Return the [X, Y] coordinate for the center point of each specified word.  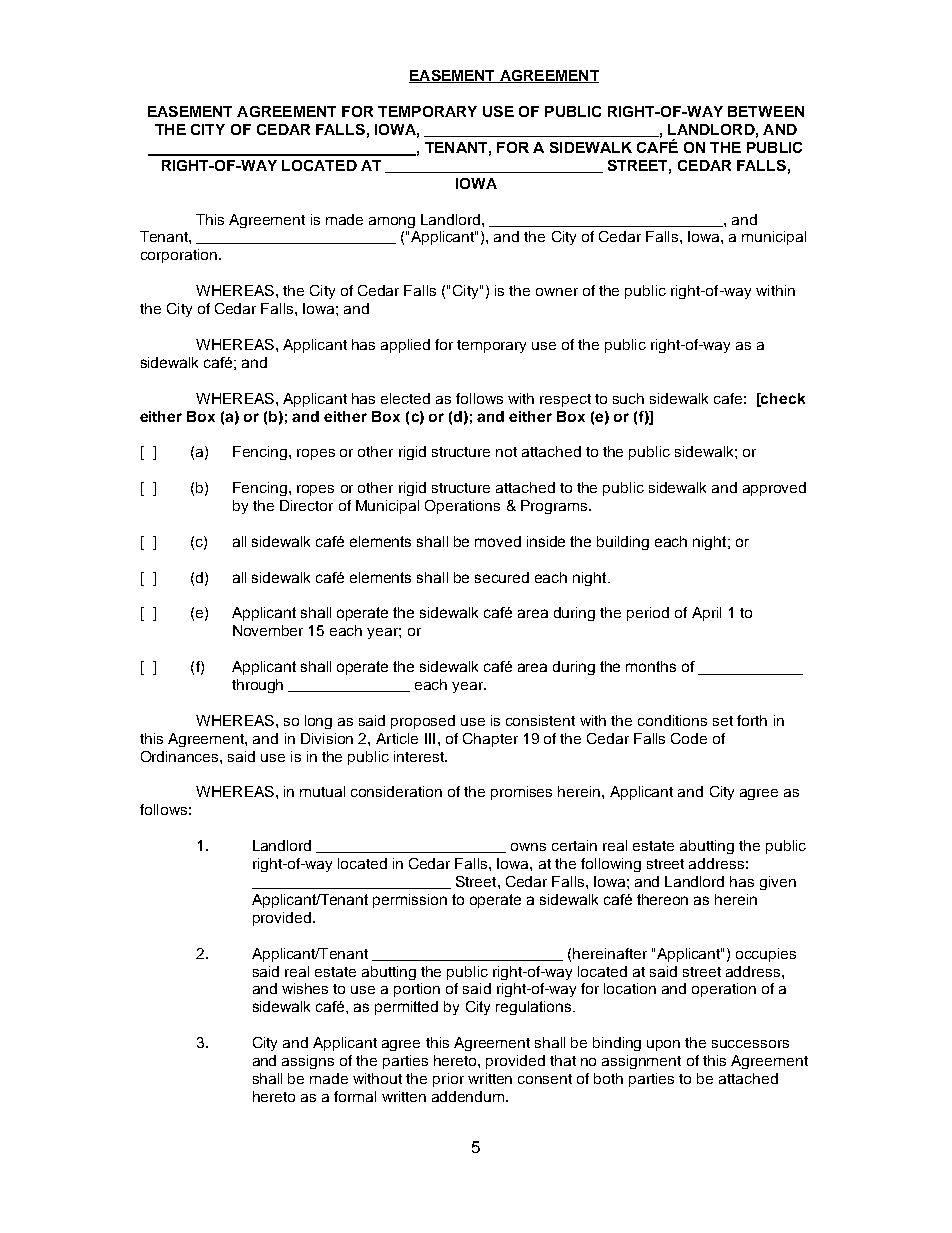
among [392, 222]
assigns [308, 1062]
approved [774, 489]
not [506, 452]
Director [306, 505]
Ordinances [181, 756]
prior [448, 1080]
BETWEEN [766, 111]
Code [689, 738]
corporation [179, 256]
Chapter [490, 740]
